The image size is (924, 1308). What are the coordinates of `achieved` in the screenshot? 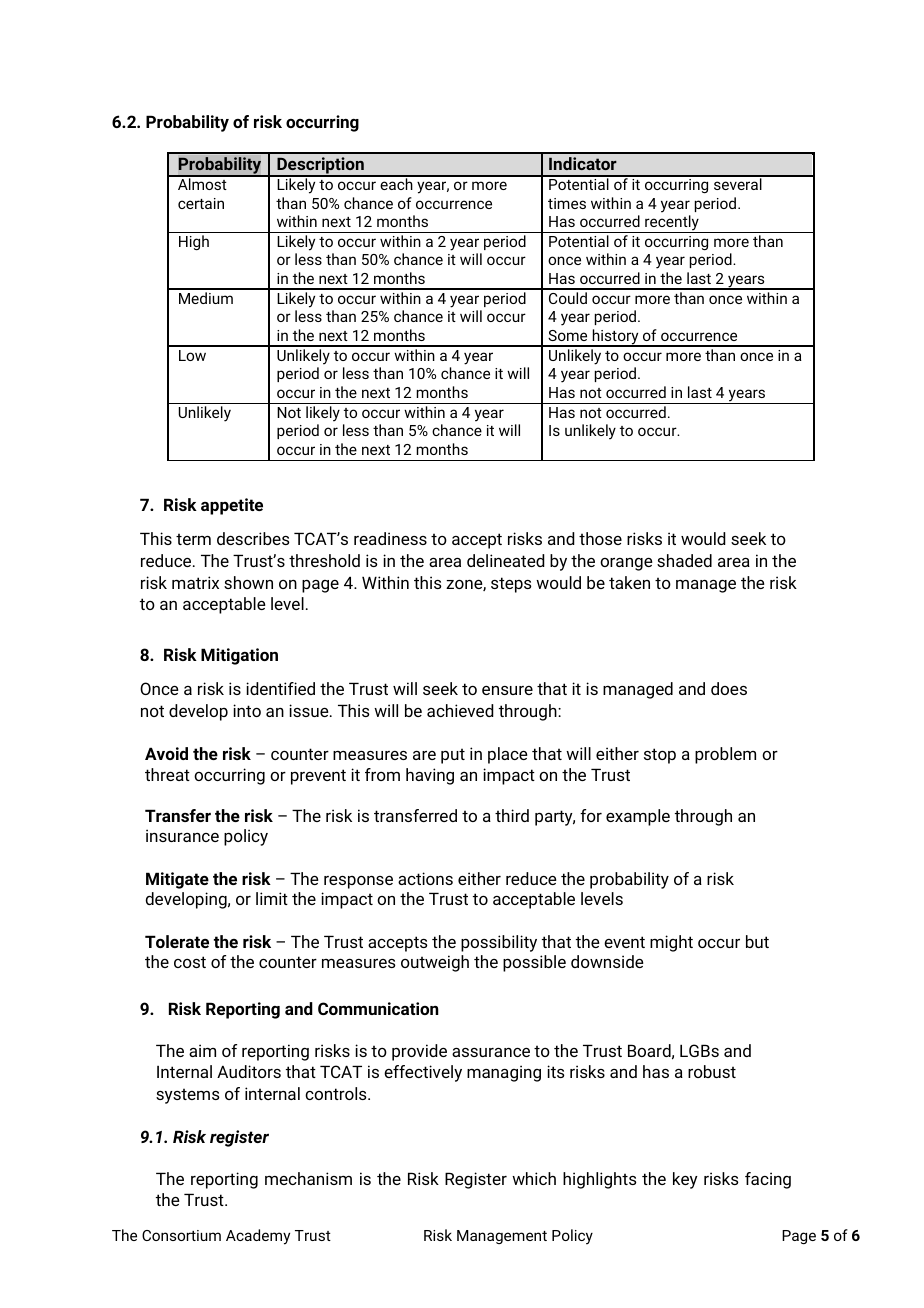 It's located at (460, 710).
